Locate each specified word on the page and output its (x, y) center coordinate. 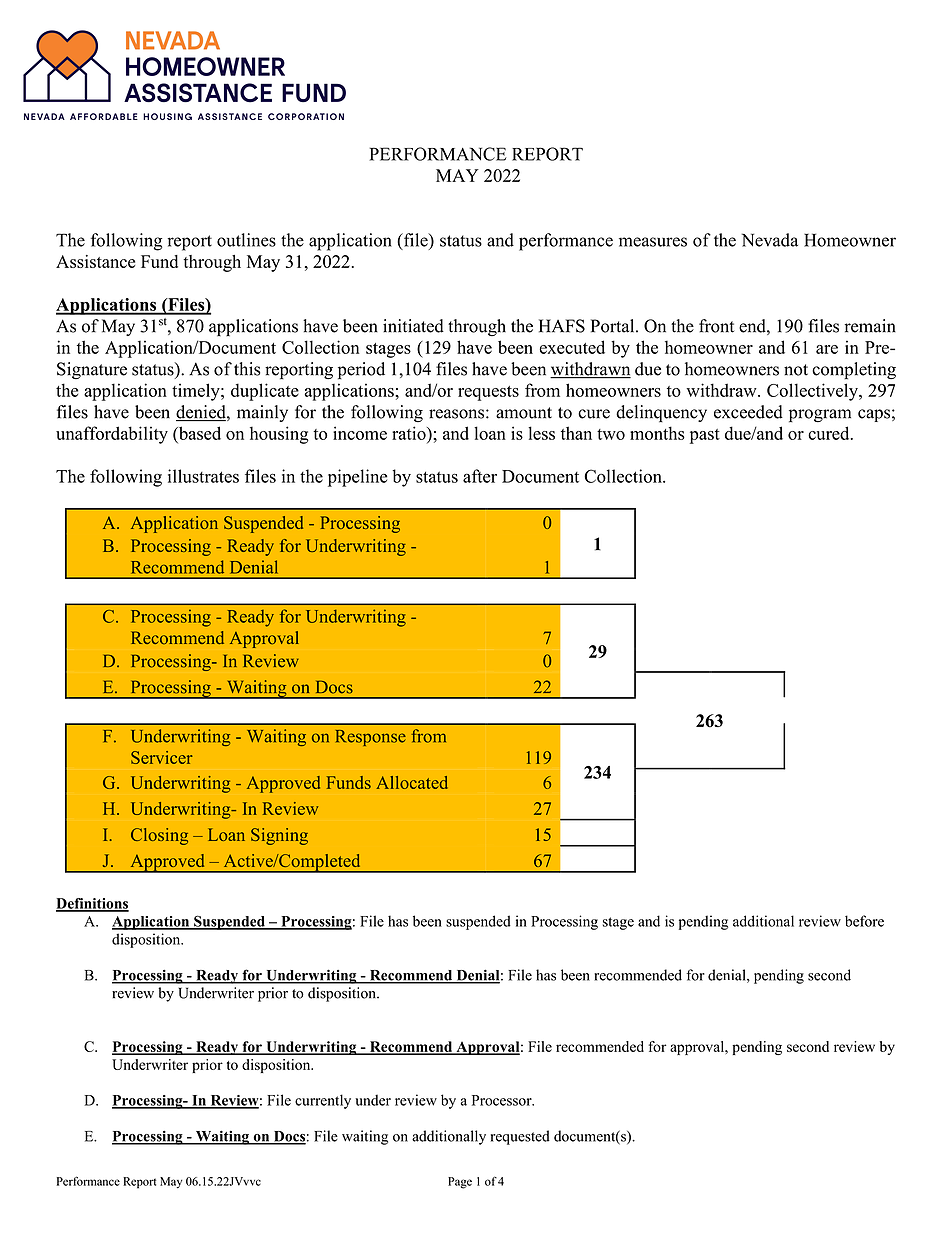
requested (520, 1137)
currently (323, 1101)
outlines (246, 240)
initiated (413, 326)
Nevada (770, 240)
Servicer (162, 757)
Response (371, 738)
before (864, 921)
